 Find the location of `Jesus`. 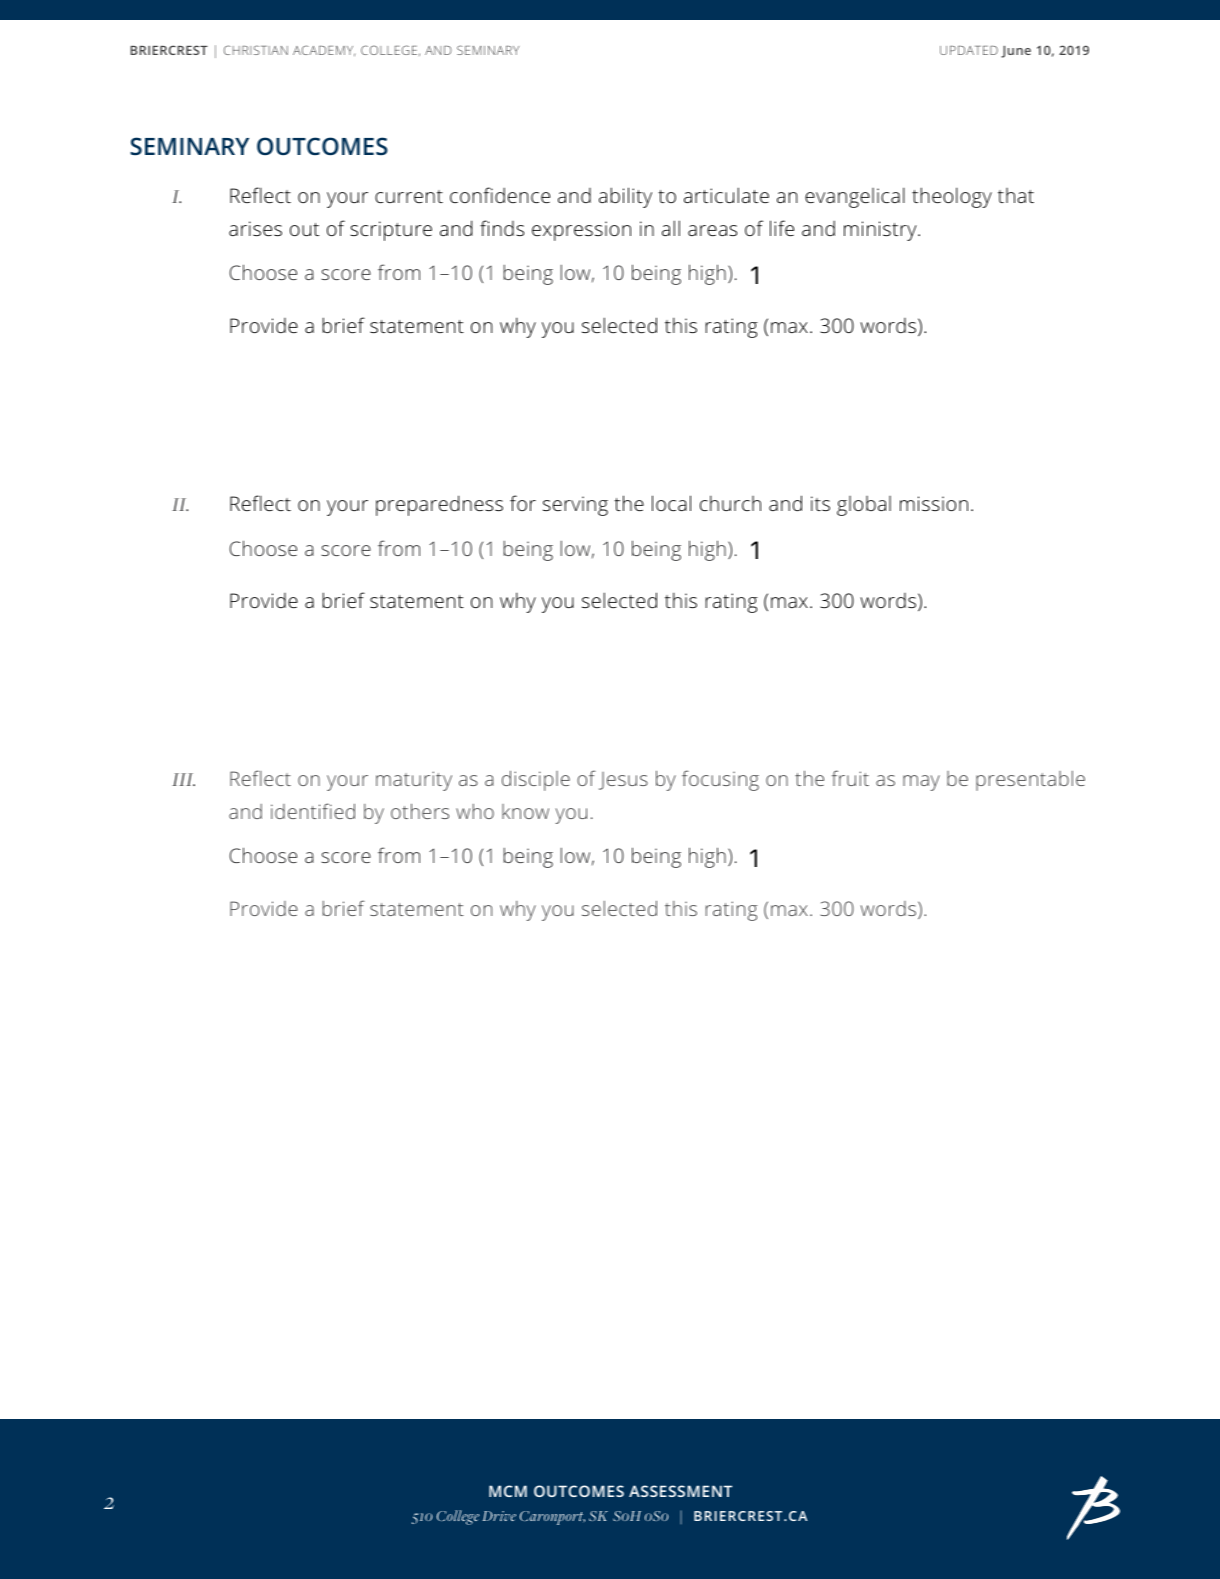

Jesus is located at coordinates (623, 781).
